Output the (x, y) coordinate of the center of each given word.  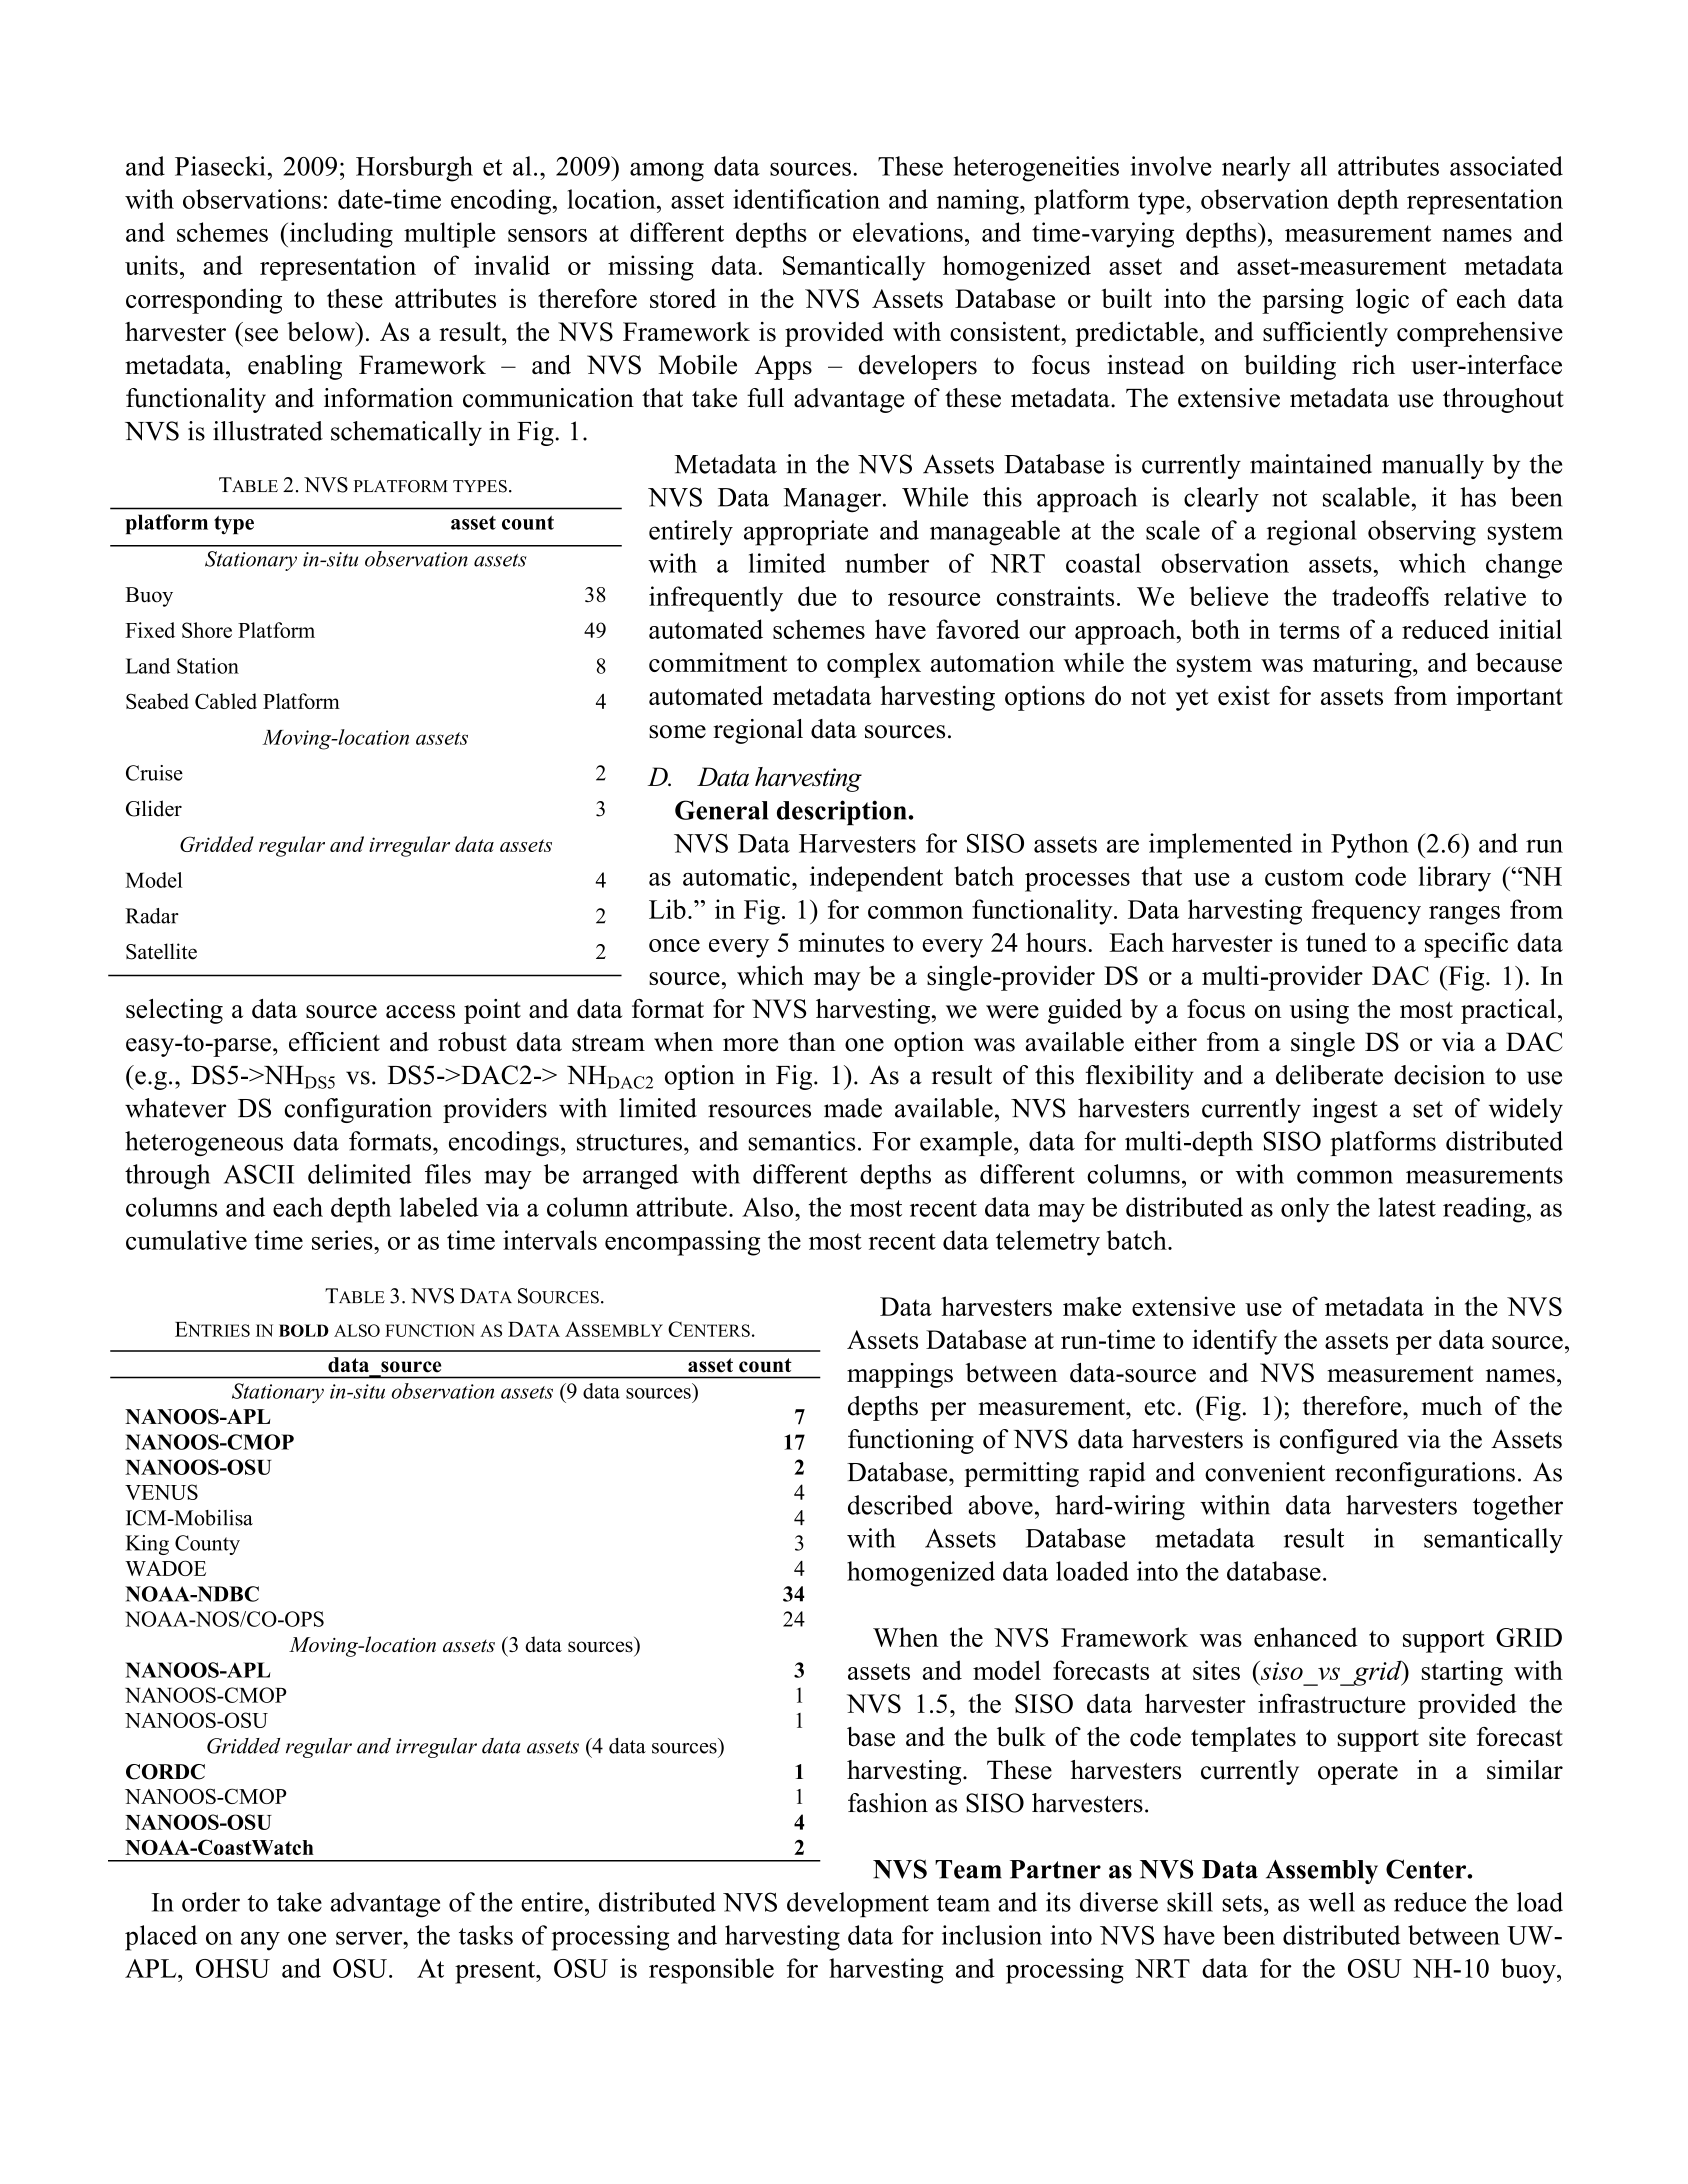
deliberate (1329, 1075)
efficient (334, 1042)
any (260, 1941)
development (858, 1905)
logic (1382, 301)
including (340, 235)
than (812, 1042)
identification (806, 199)
